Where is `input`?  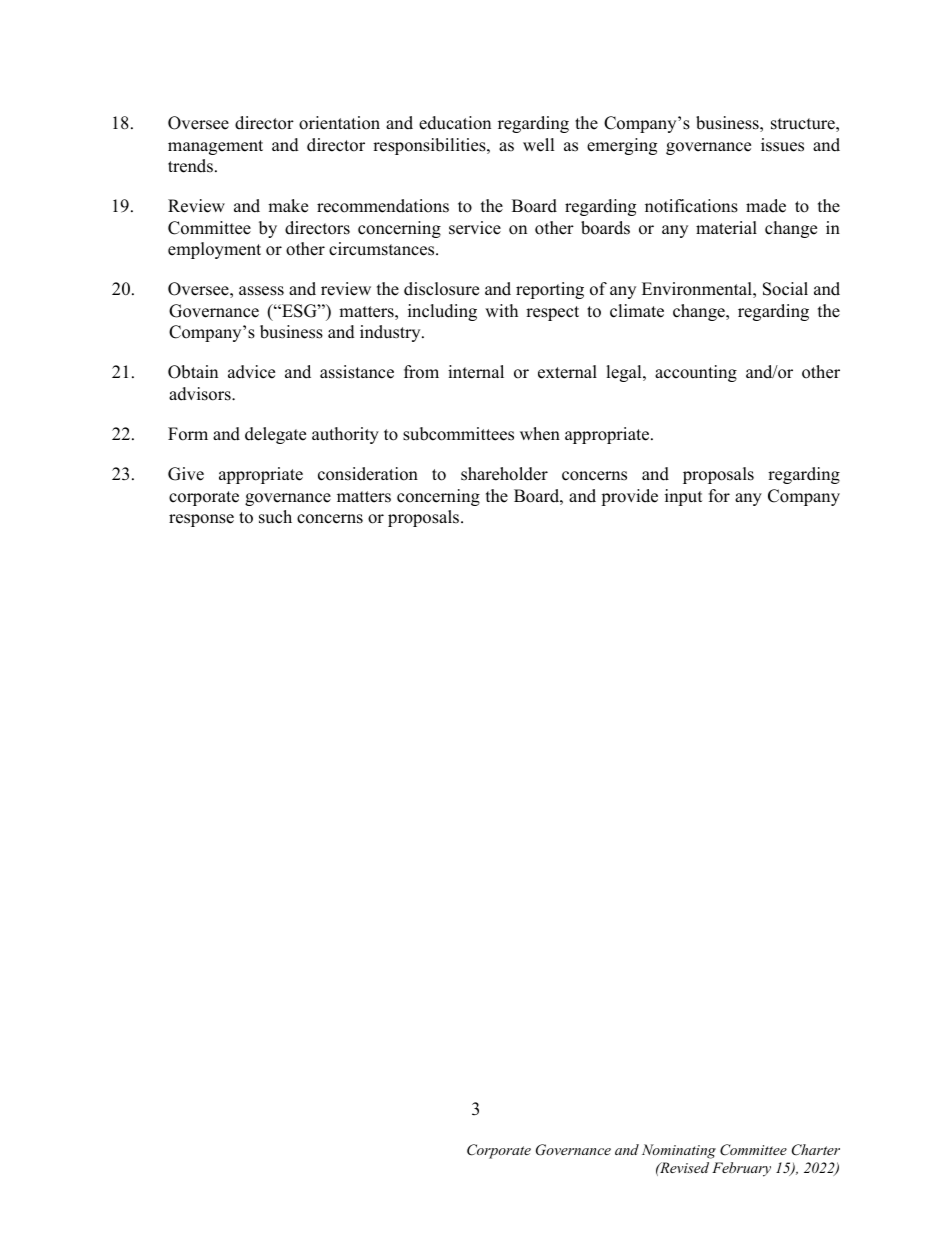 input is located at coordinates (684, 497).
